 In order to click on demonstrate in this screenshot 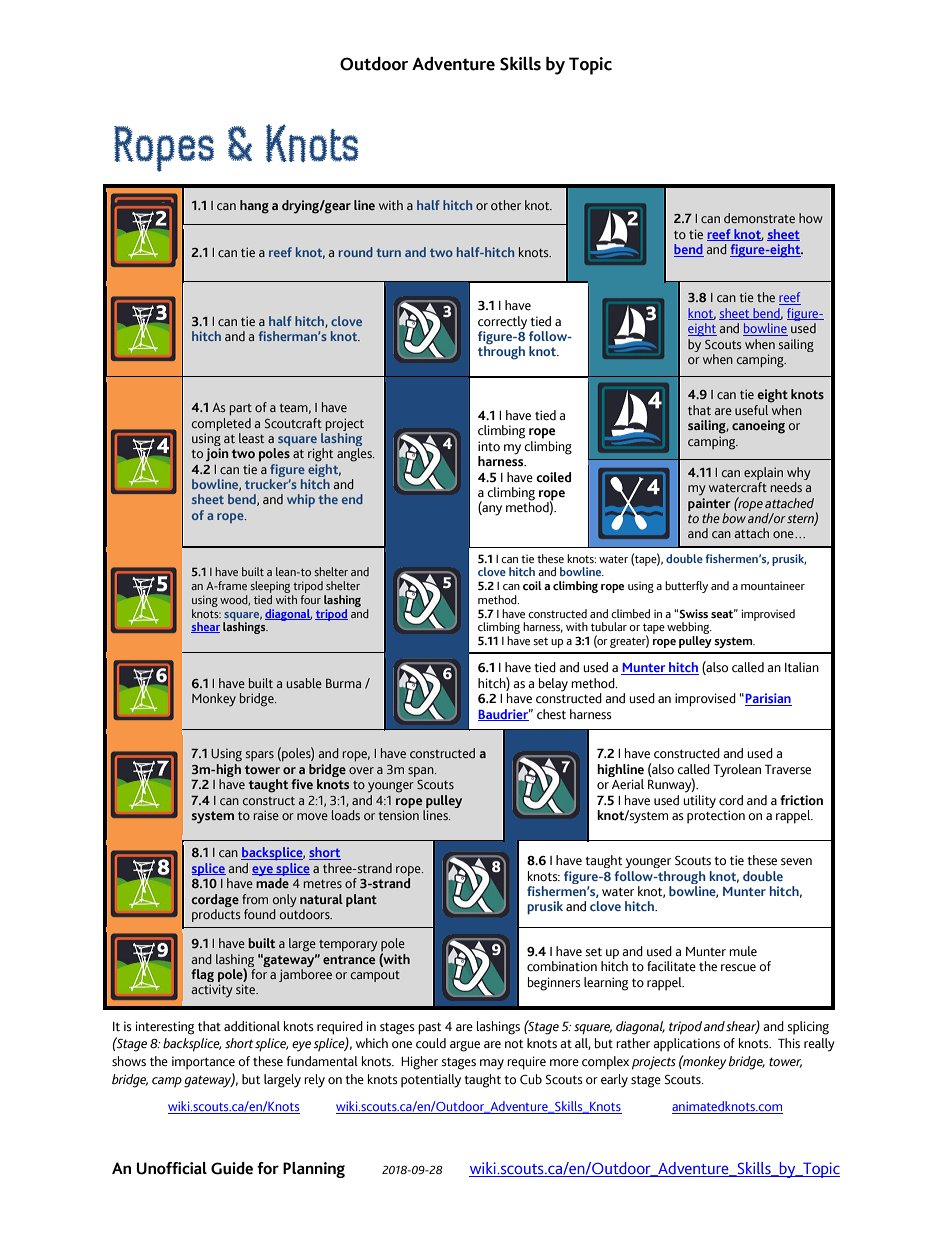, I will do `click(759, 218)`.
